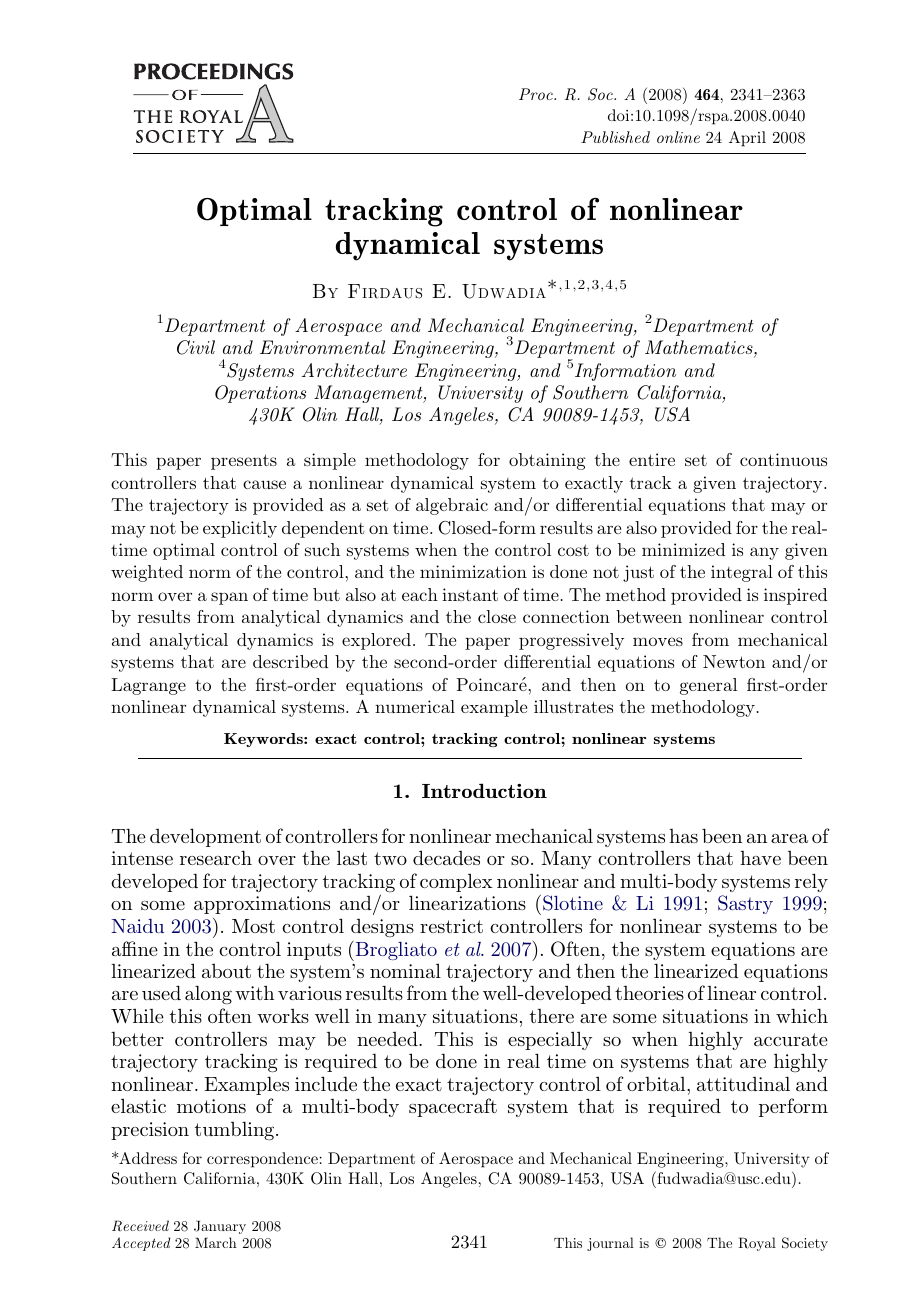 This image has width=924, height=1313. Describe the element at coordinates (322, 347) in the image. I see `Environmental` at that location.
